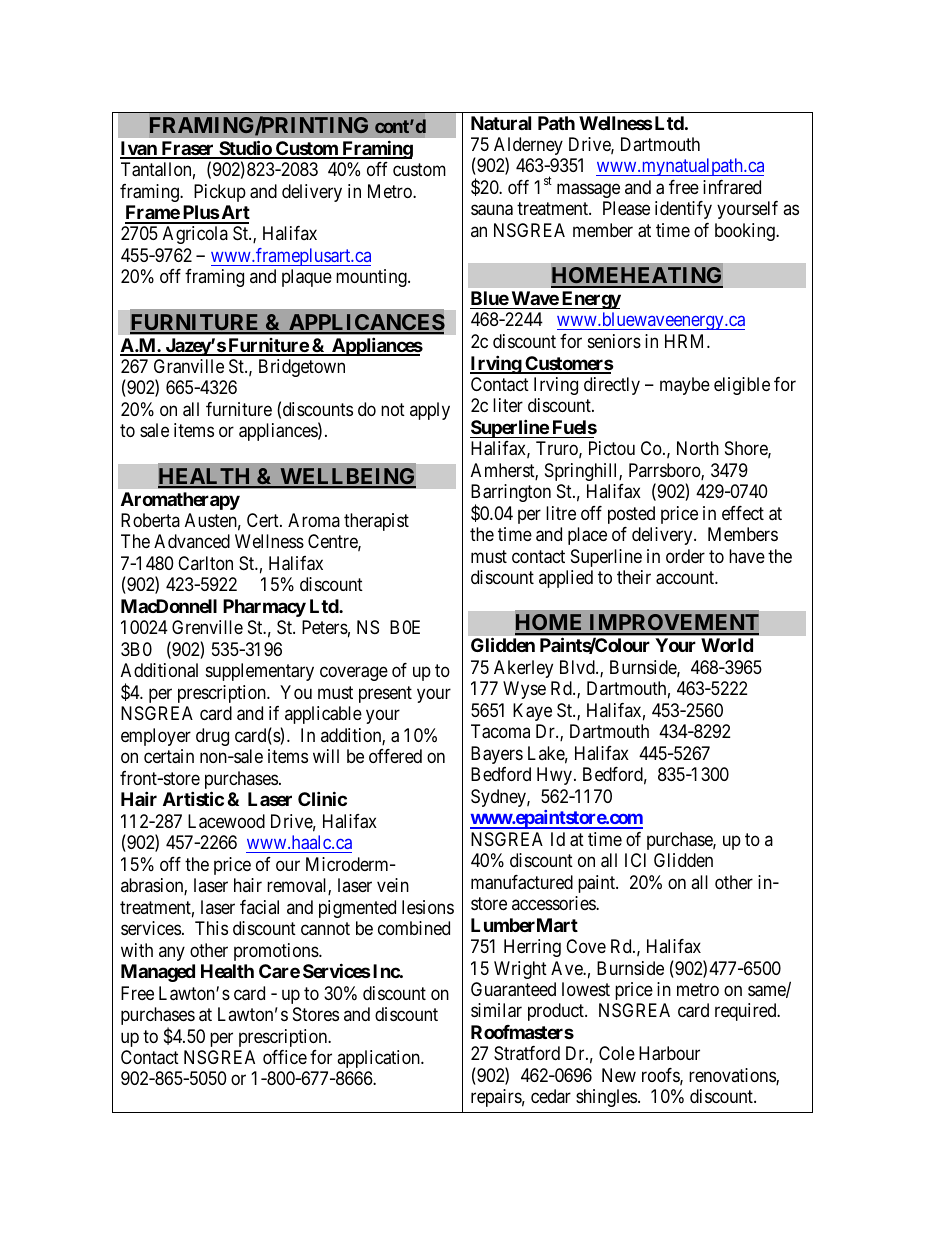 Image resolution: width=952 pixels, height=1233 pixels. I want to click on ICI, so click(635, 860).
